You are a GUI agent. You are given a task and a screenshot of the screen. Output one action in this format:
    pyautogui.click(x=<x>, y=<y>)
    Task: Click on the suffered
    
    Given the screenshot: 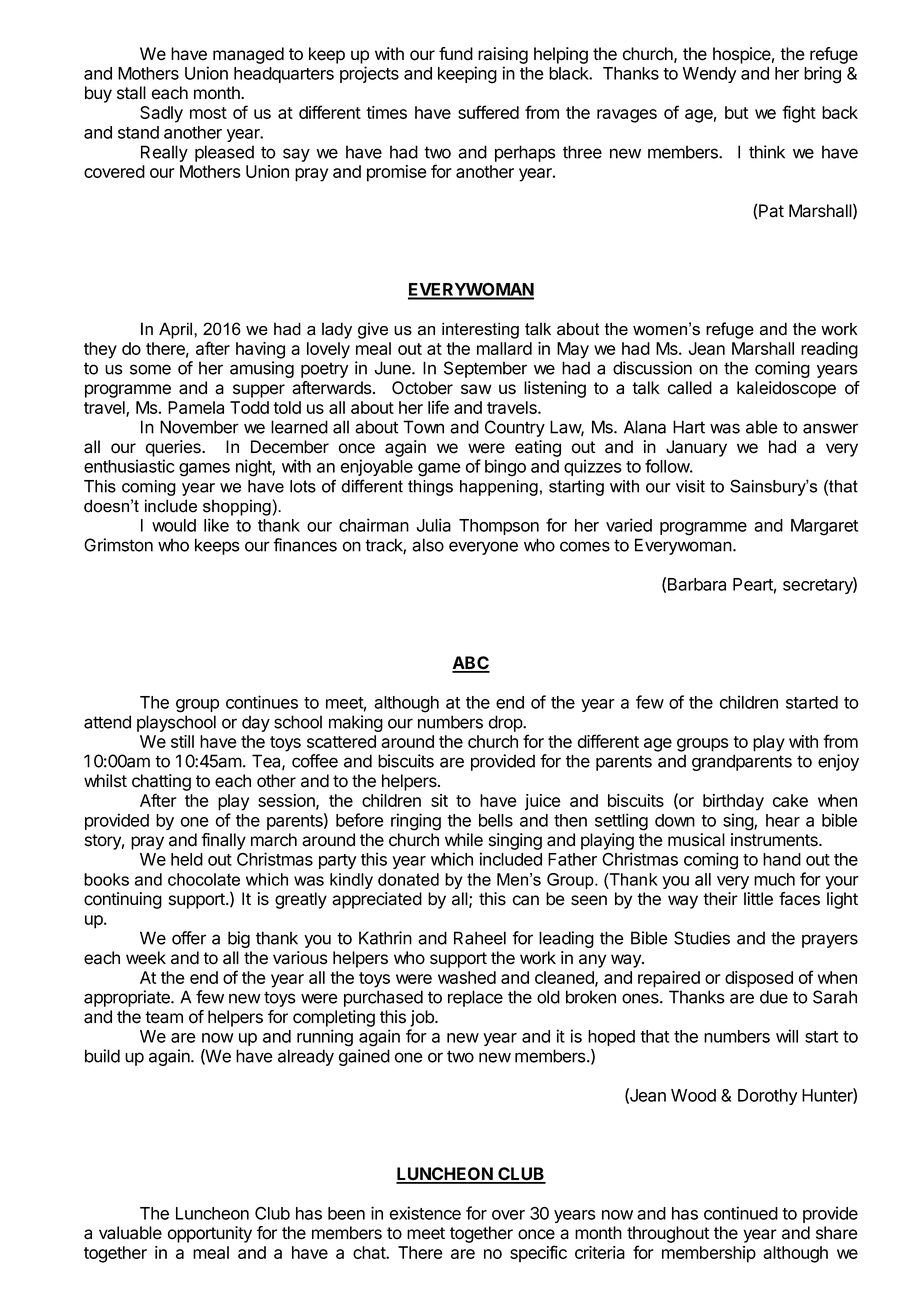 What is the action you would take?
    pyautogui.click(x=488, y=112)
